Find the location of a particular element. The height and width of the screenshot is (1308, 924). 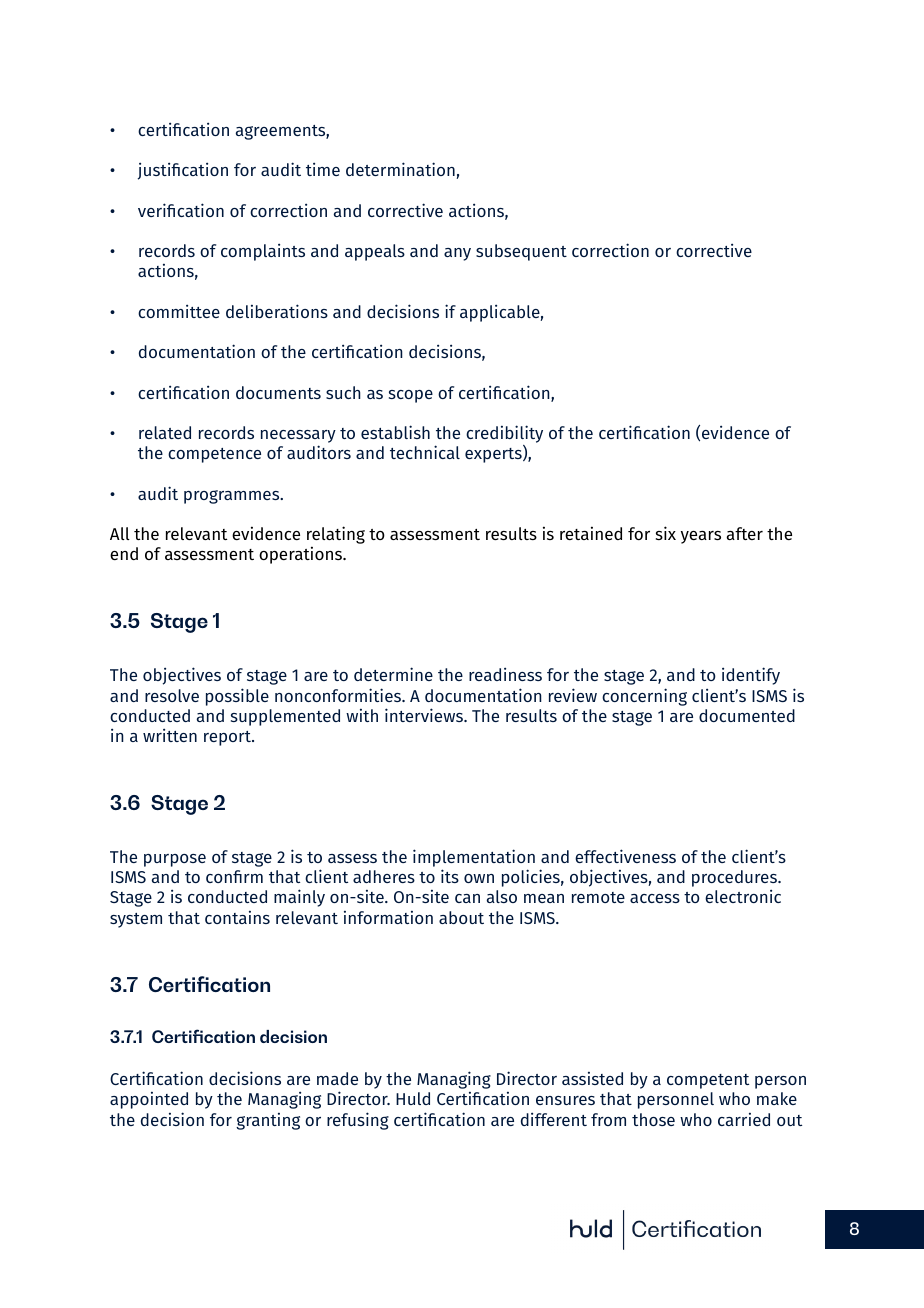

determination is located at coordinates (401, 170).
